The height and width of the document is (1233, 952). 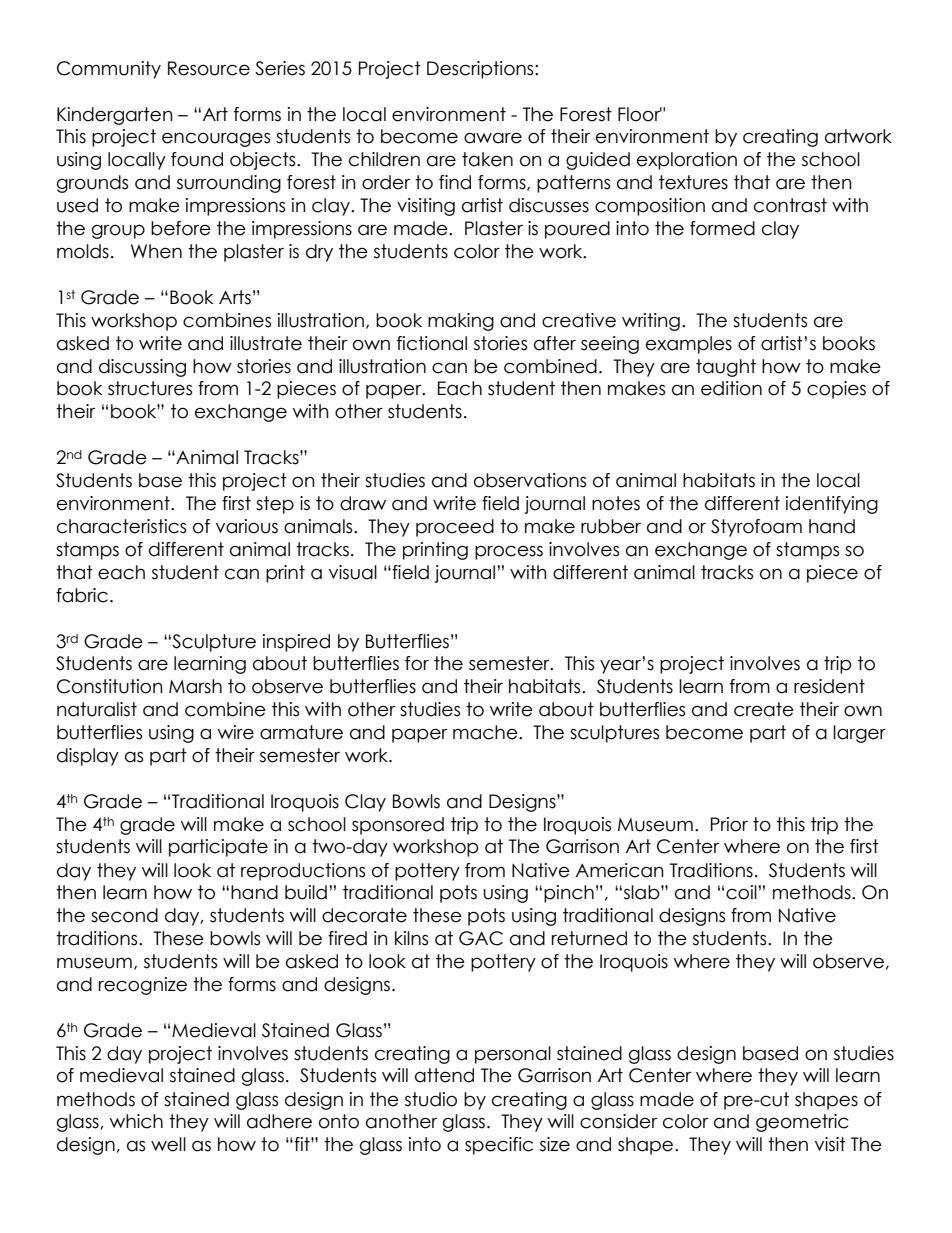 I want to click on Resource, so click(x=209, y=68).
